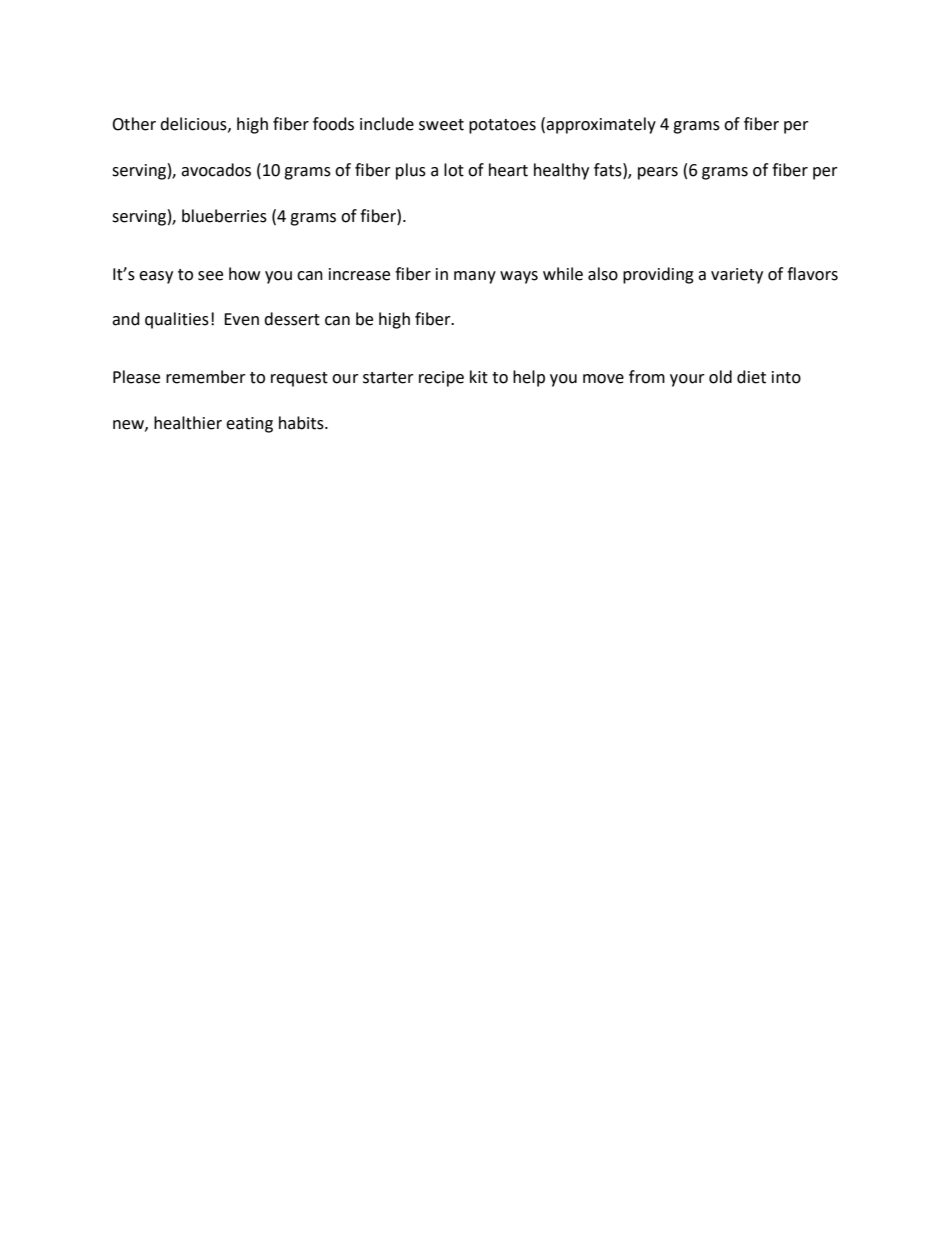 Image resolution: width=952 pixels, height=1233 pixels. What do you see at coordinates (210, 276) in the page?
I see `see` at bounding box center [210, 276].
